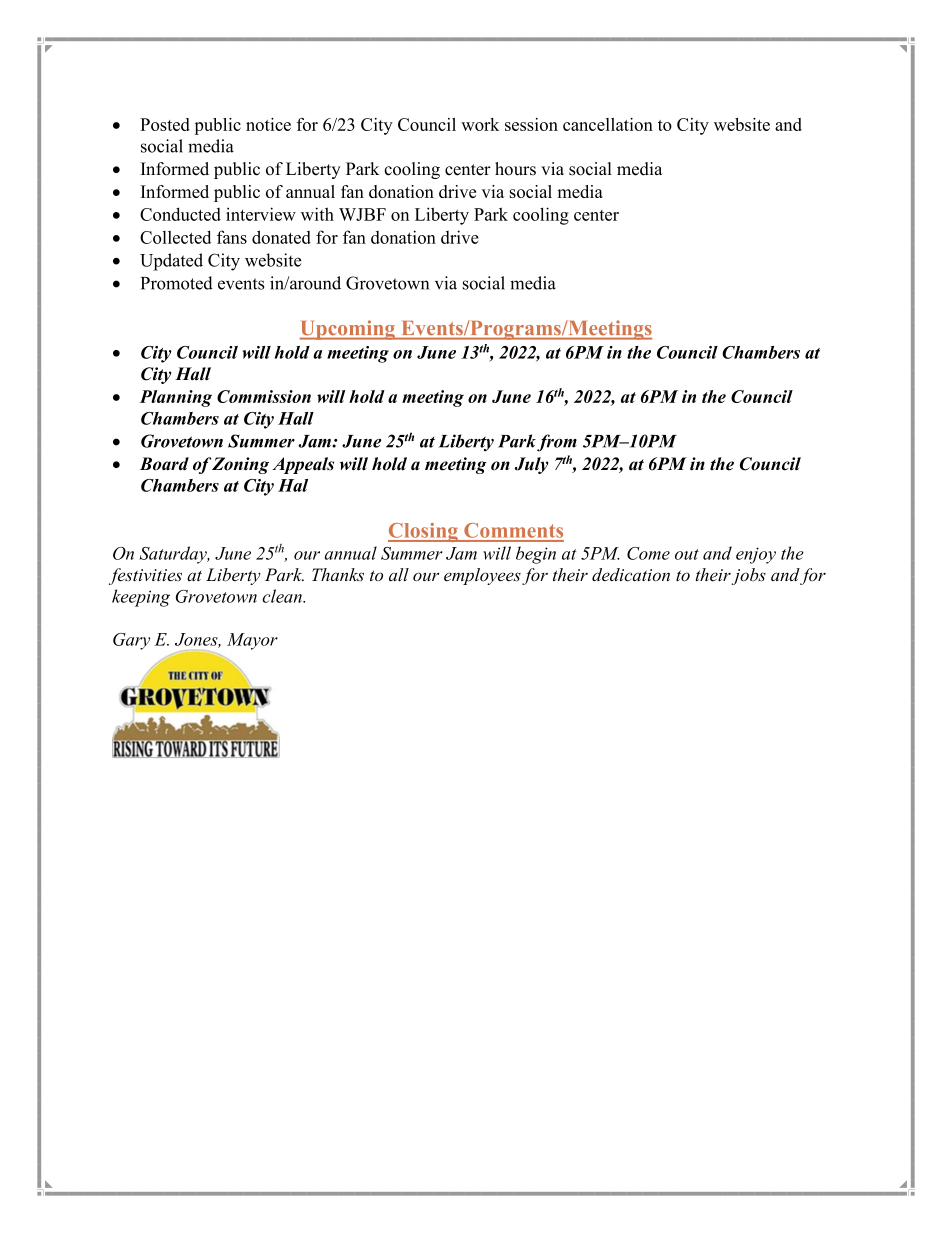  Describe the element at coordinates (531, 465) in the screenshot. I see `July` at that location.
